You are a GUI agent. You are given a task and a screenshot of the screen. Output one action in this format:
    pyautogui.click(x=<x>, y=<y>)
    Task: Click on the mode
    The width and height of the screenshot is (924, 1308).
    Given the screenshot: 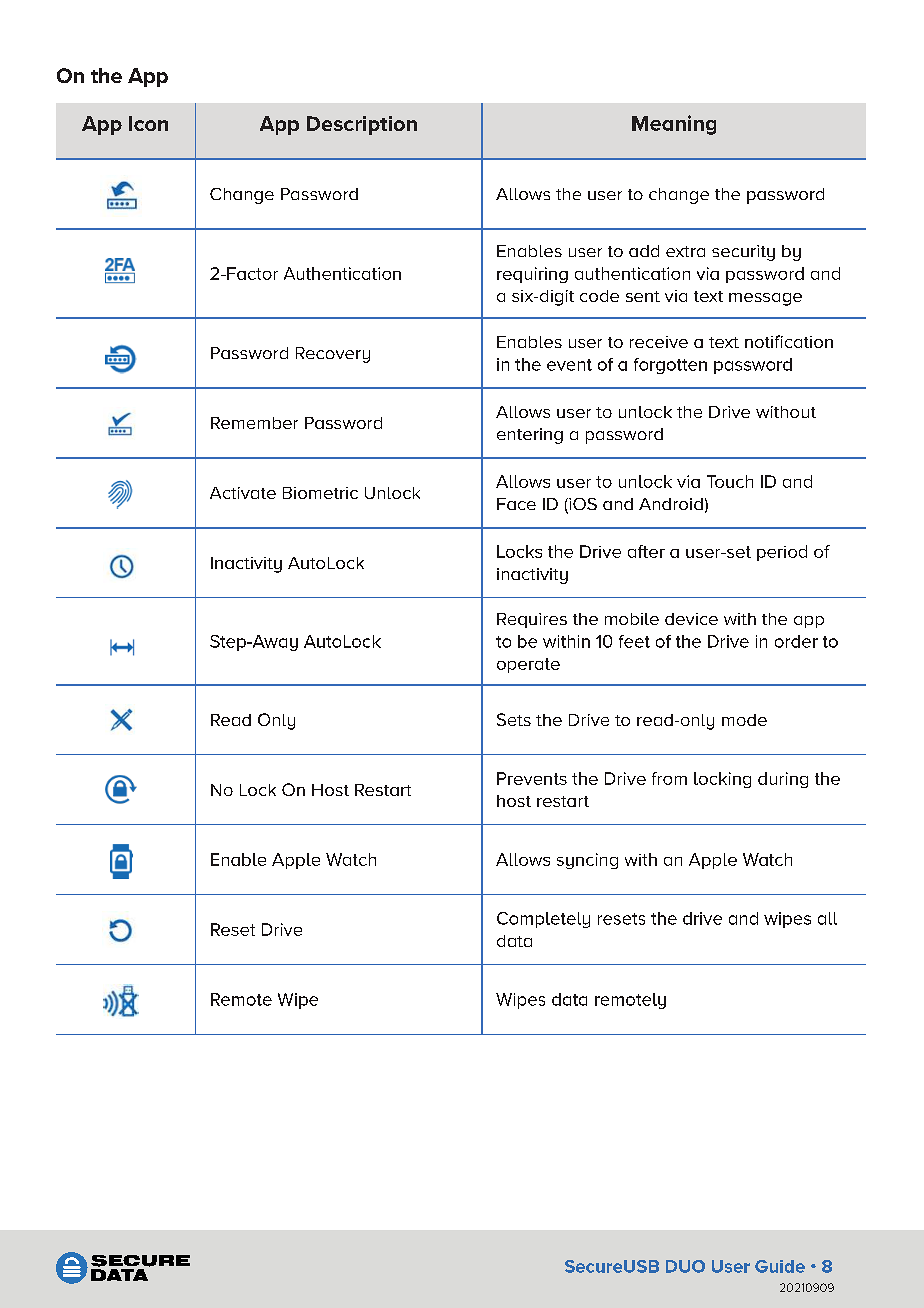 What is the action you would take?
    pyautogui.click(x=744, y=720)
